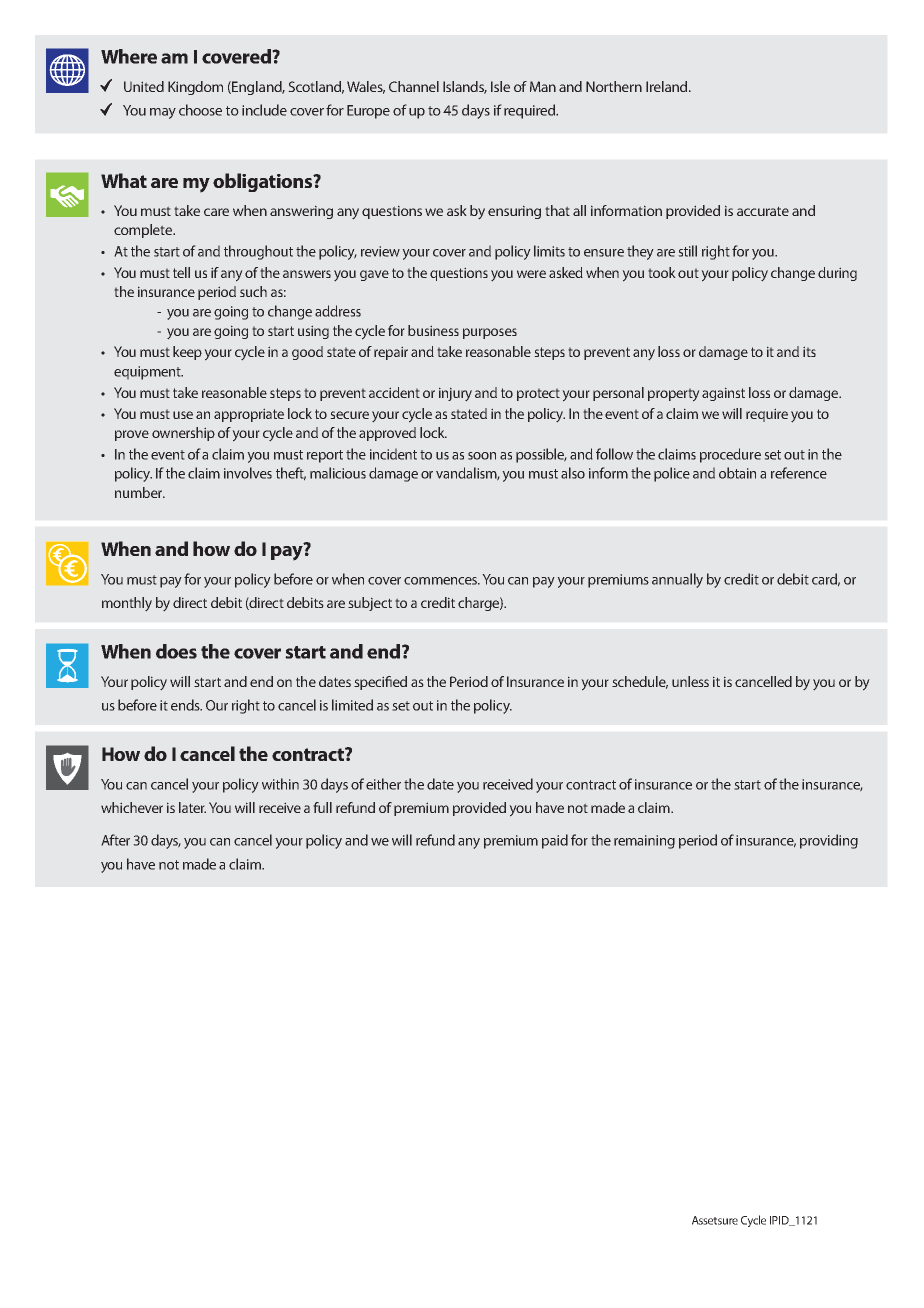  What do you see at coordinates (668, 86) in the screenshot?
I see `Ireland` at bounding box center [668, 86].
